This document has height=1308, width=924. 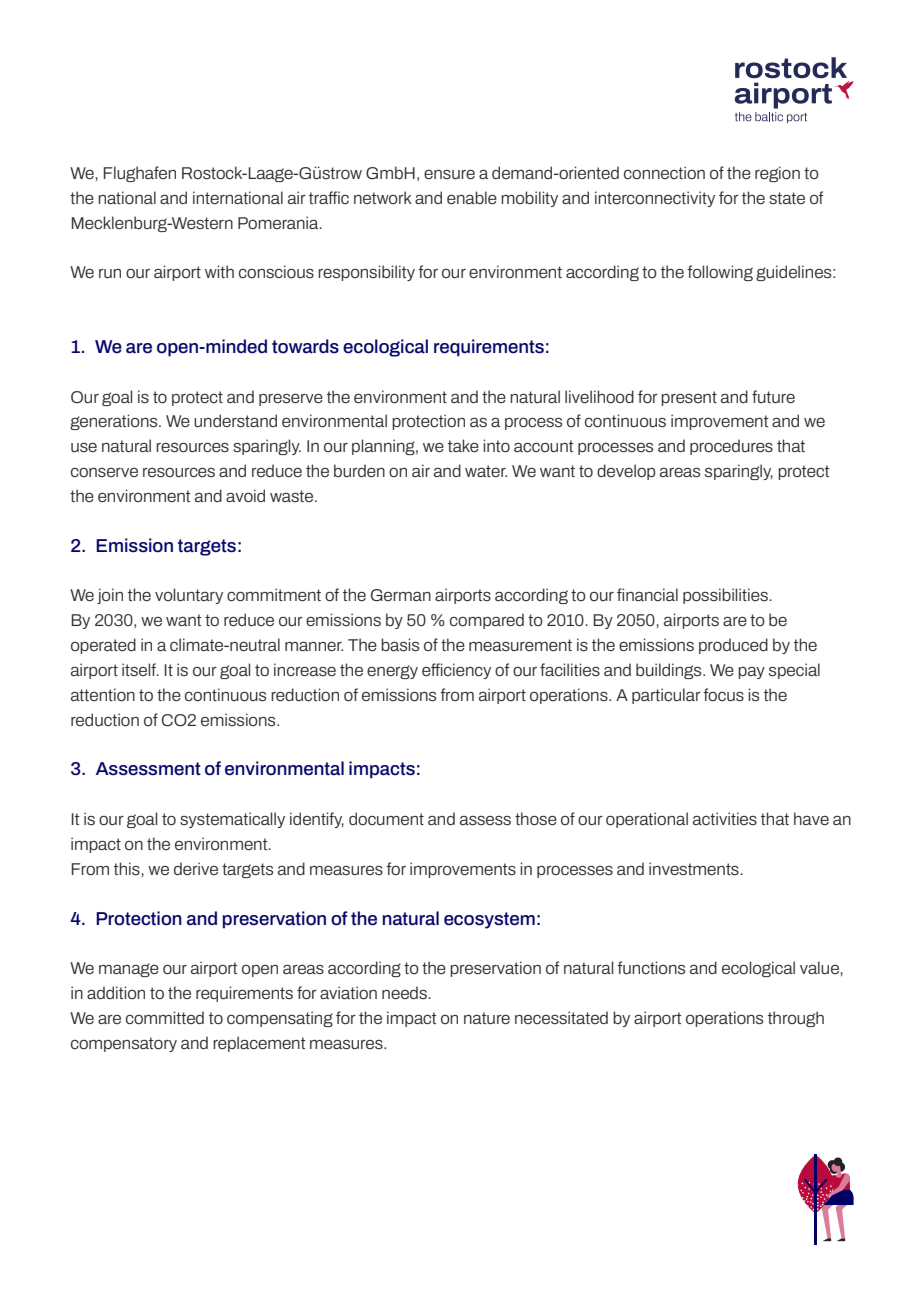 What do you see at coordinates (725, 596) in the document?
I see `possibilities` at bounding box center [725, 596].
